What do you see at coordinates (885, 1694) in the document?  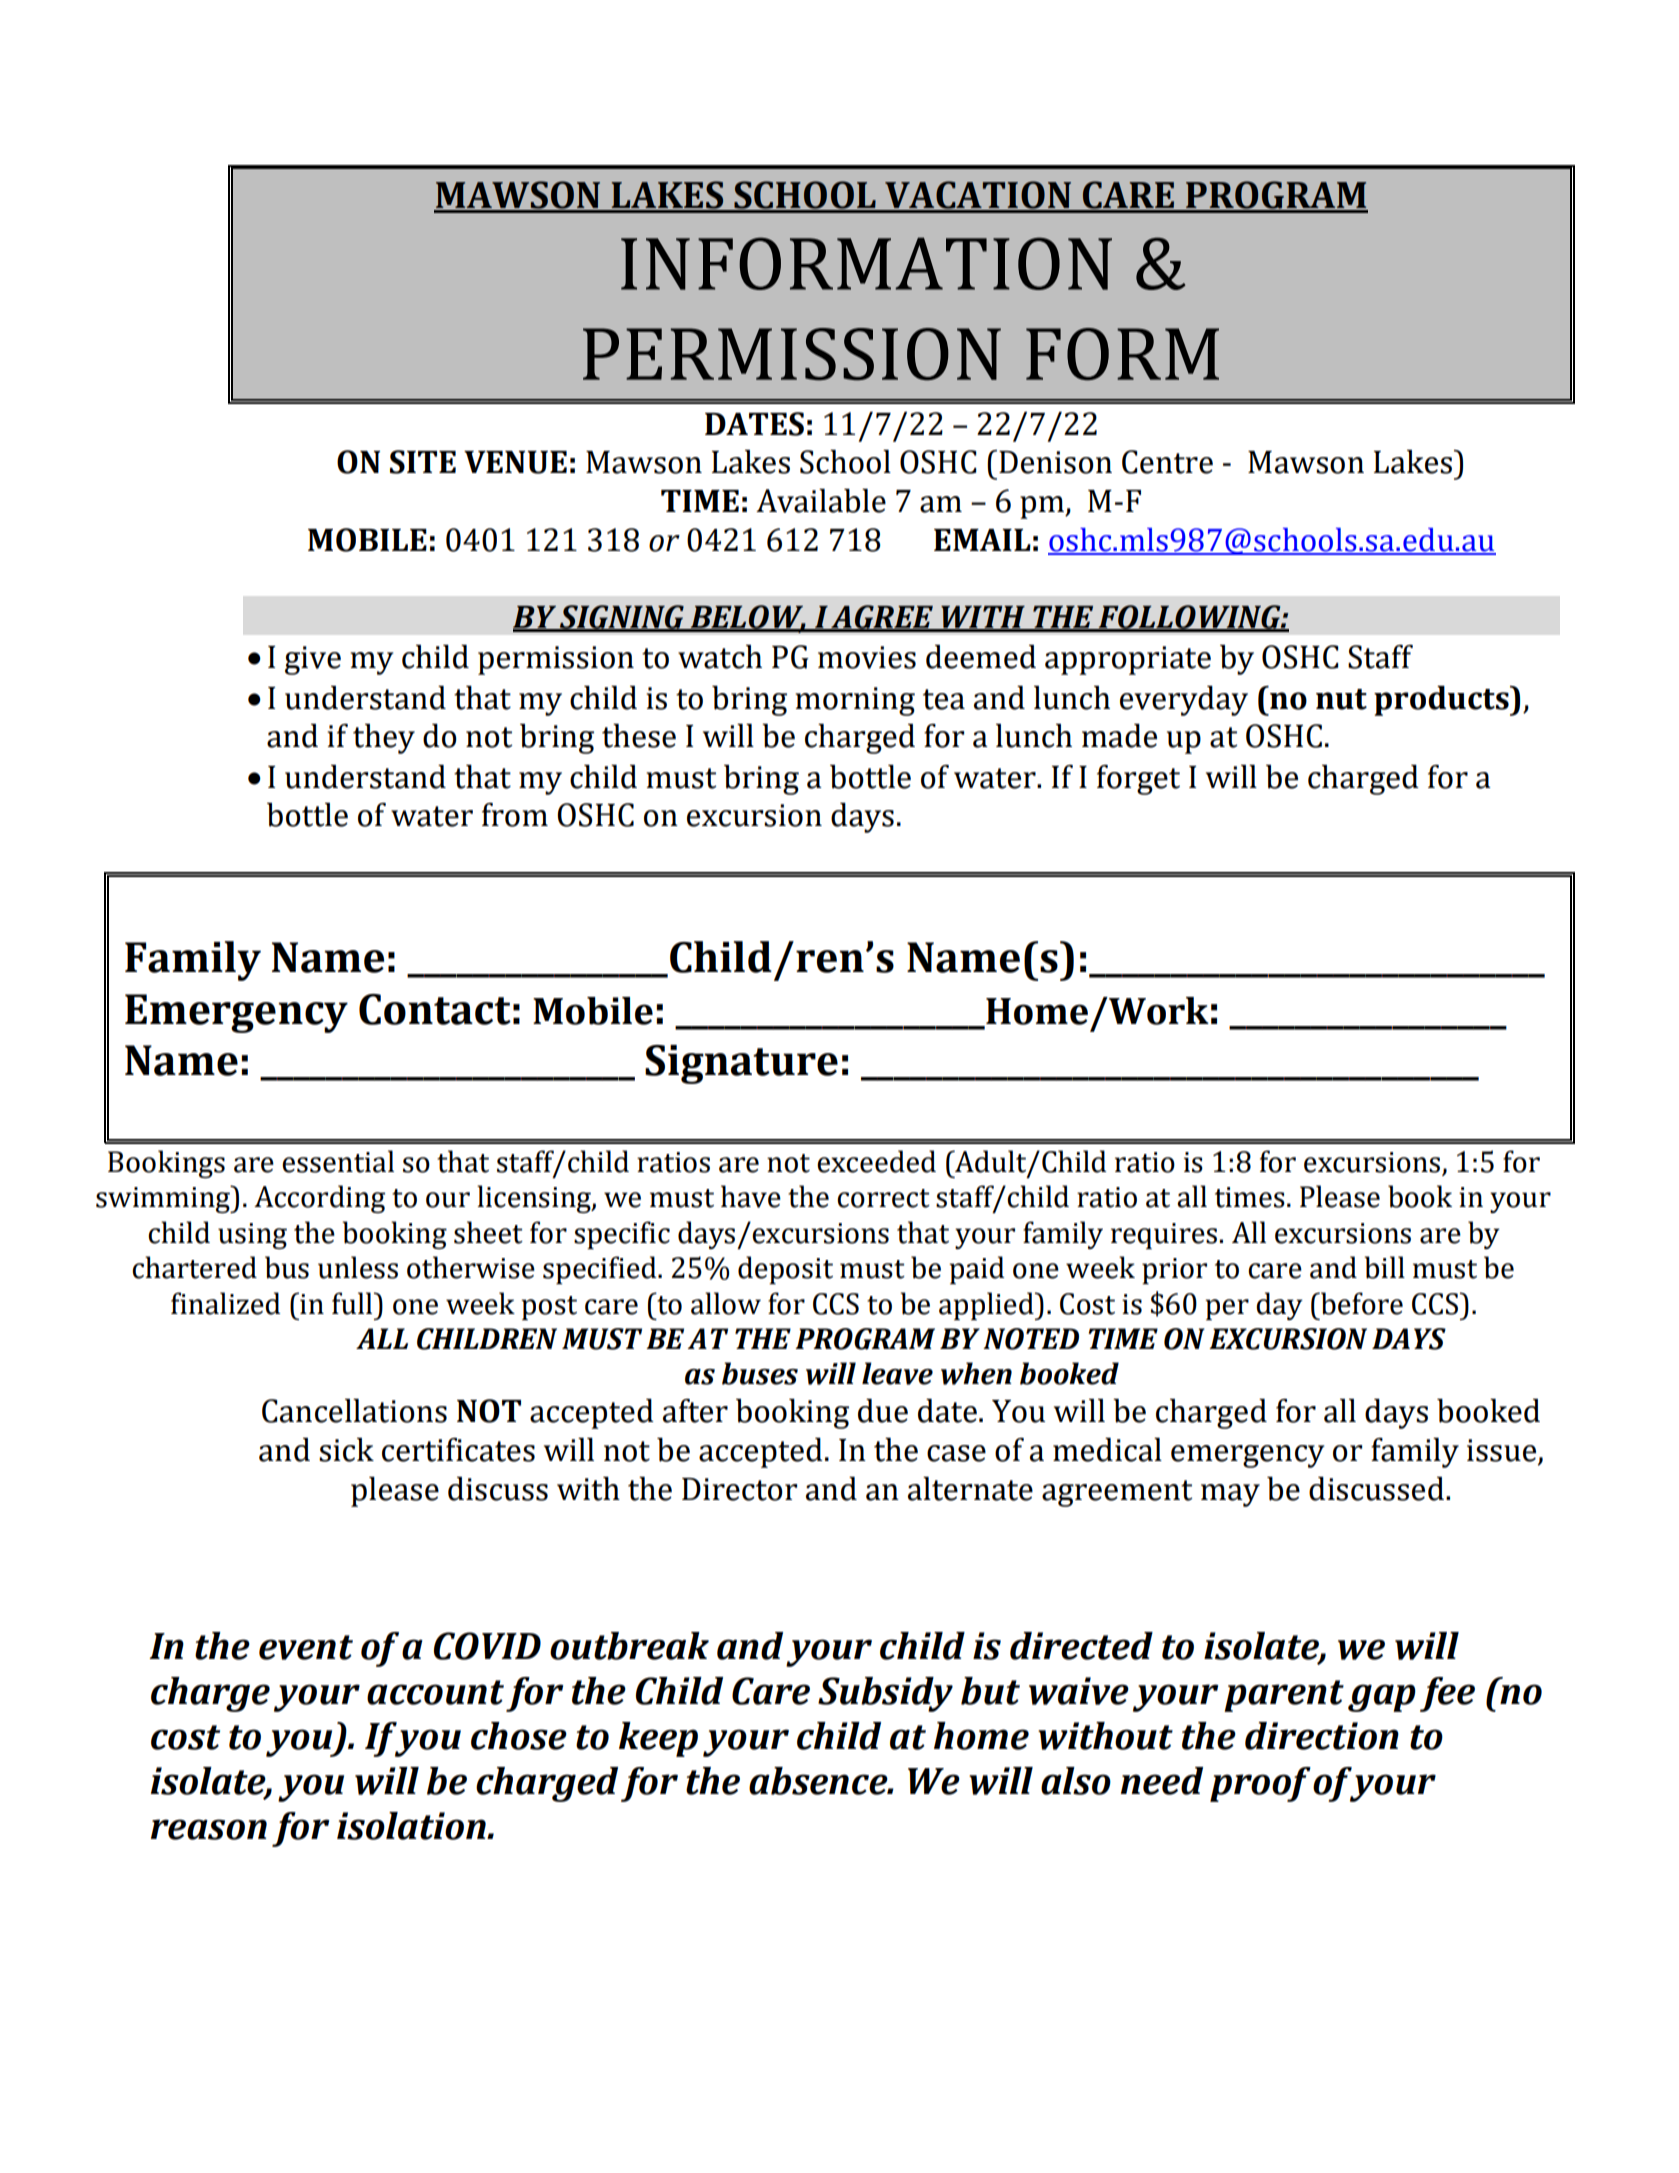 I see `Subsidy` at bounding box center [885, 1694].
